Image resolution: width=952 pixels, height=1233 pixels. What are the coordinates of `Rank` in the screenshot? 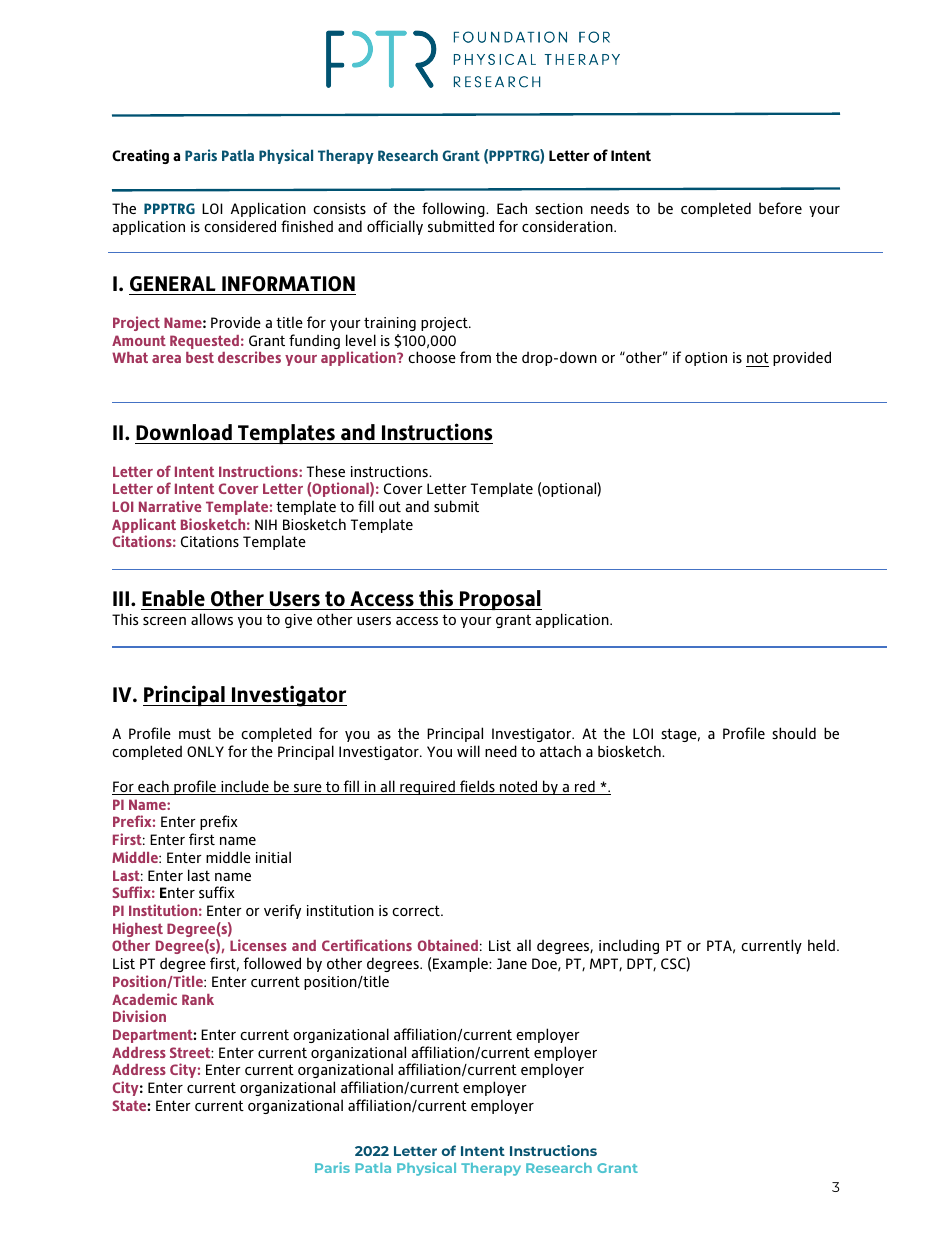 It's located at (198, 999).
